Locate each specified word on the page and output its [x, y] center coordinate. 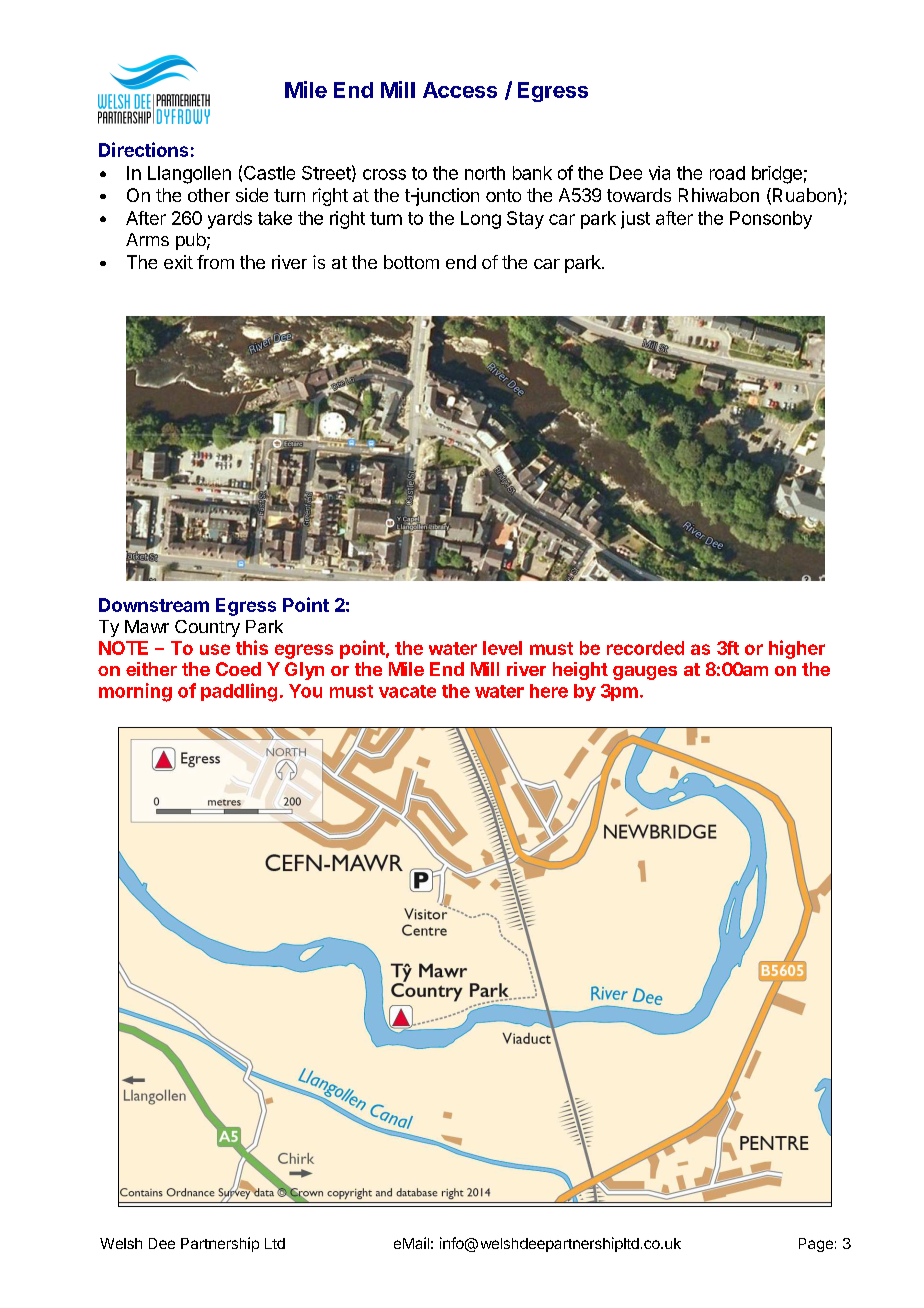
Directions [143, 149]
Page [816, 1245]
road [727, 173]
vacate [407, 691]
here [549, 691]
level [502, 648]
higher [797, 649]
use [215, 649]
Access [460, 90]
